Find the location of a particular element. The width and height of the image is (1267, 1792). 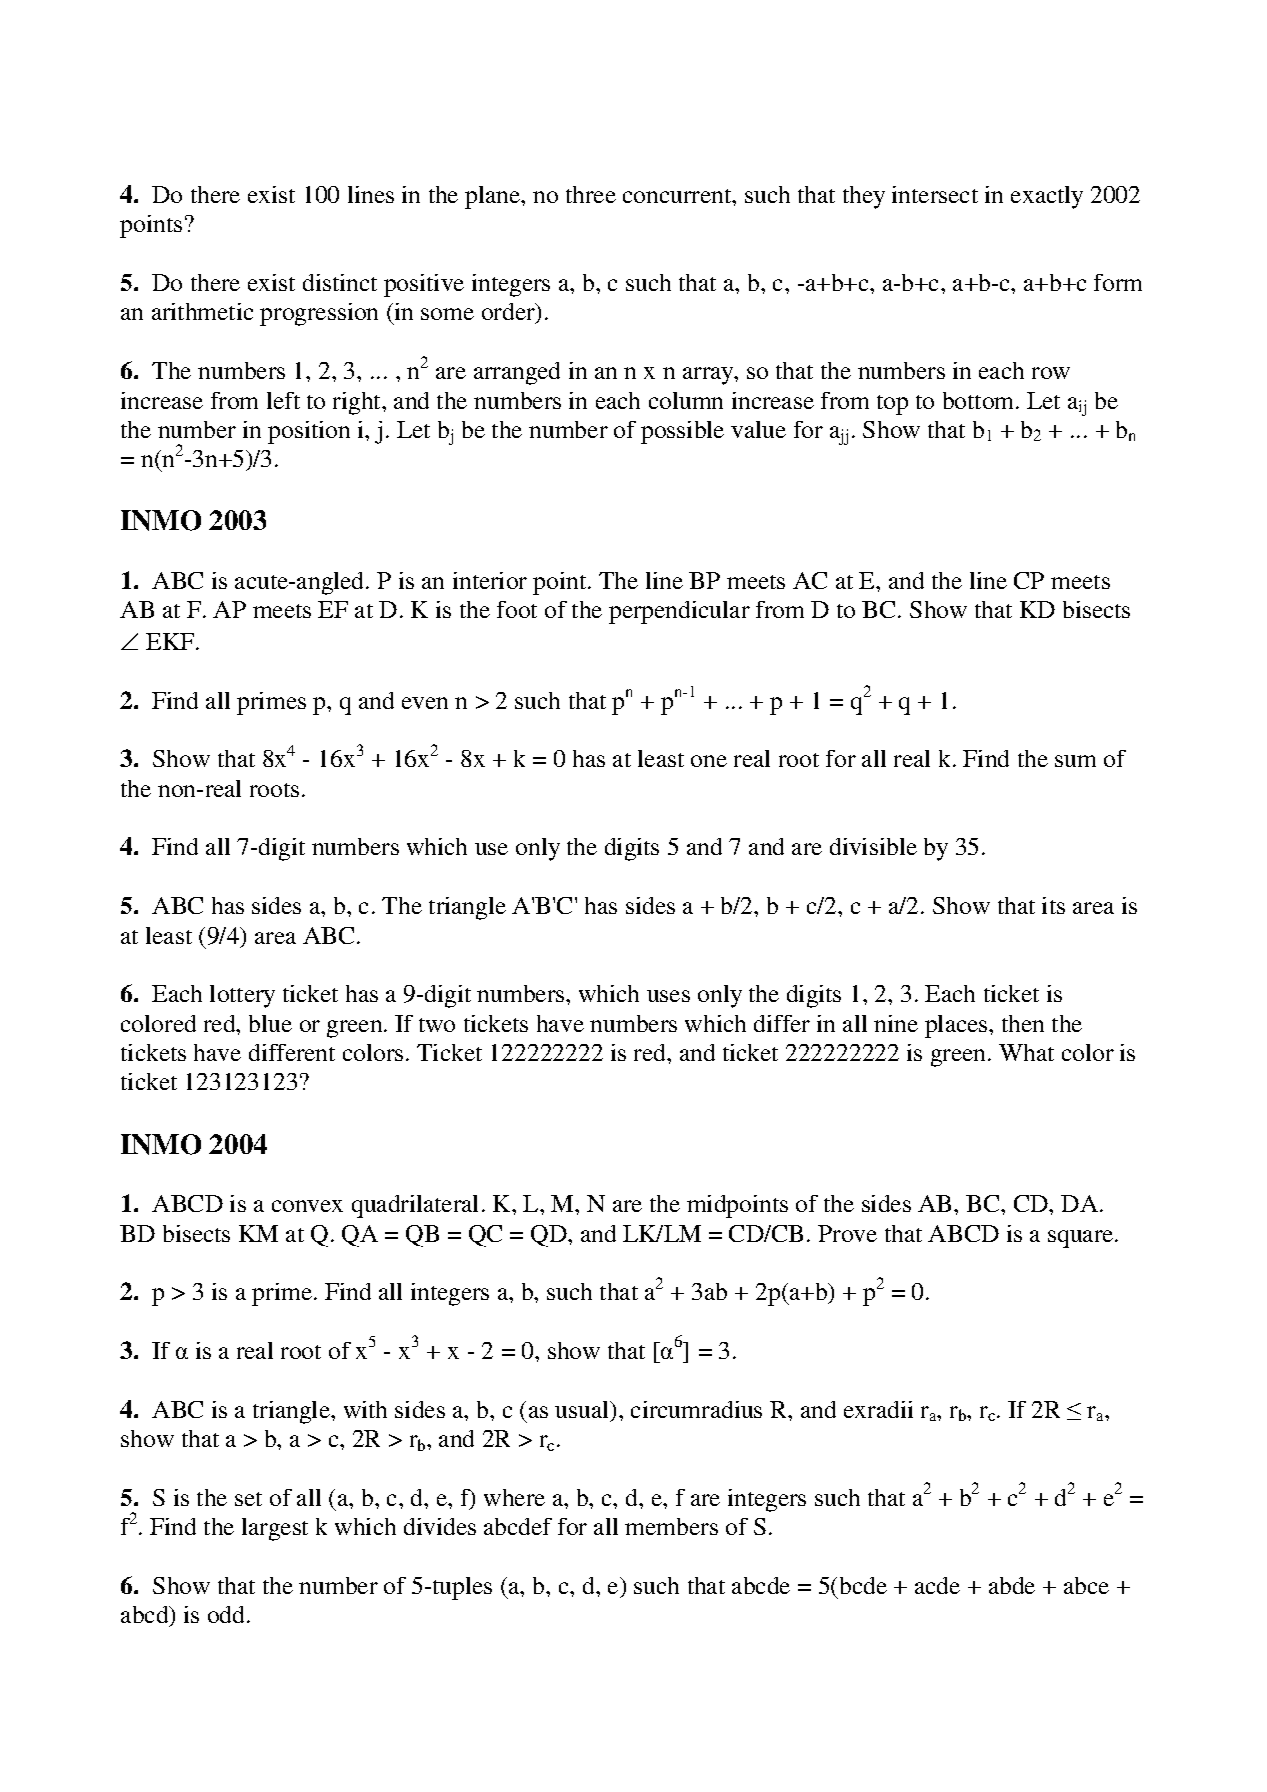

even is located at coordinates (425, 703).
